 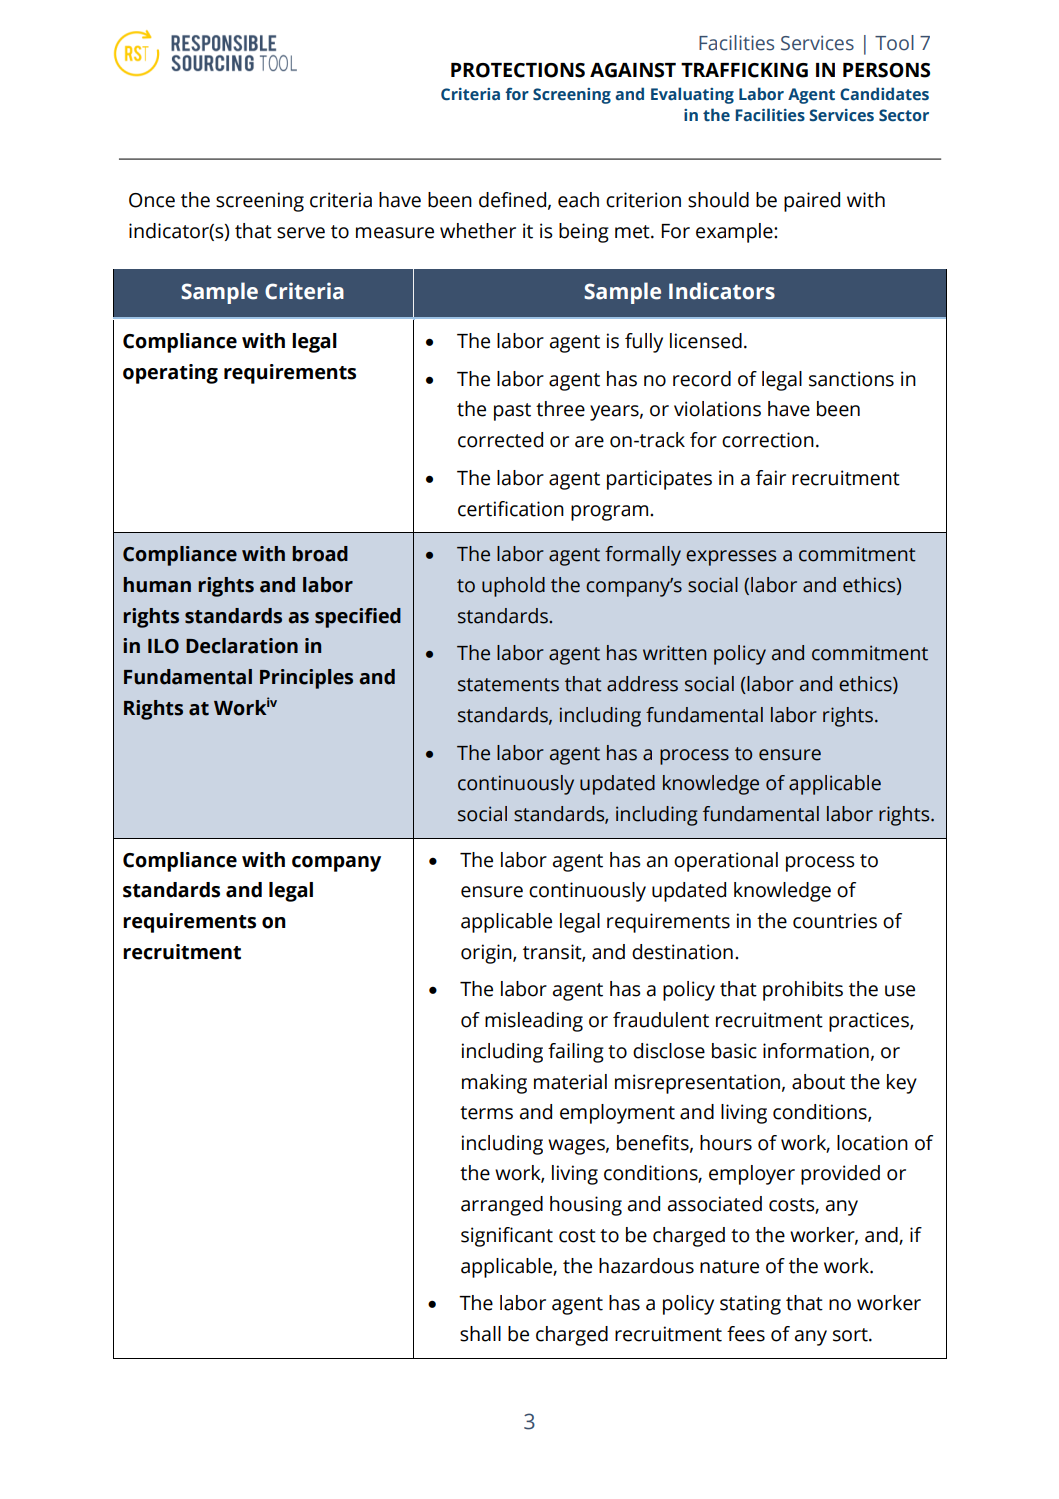 I want to click on broad, so click(x=320, y=554).
